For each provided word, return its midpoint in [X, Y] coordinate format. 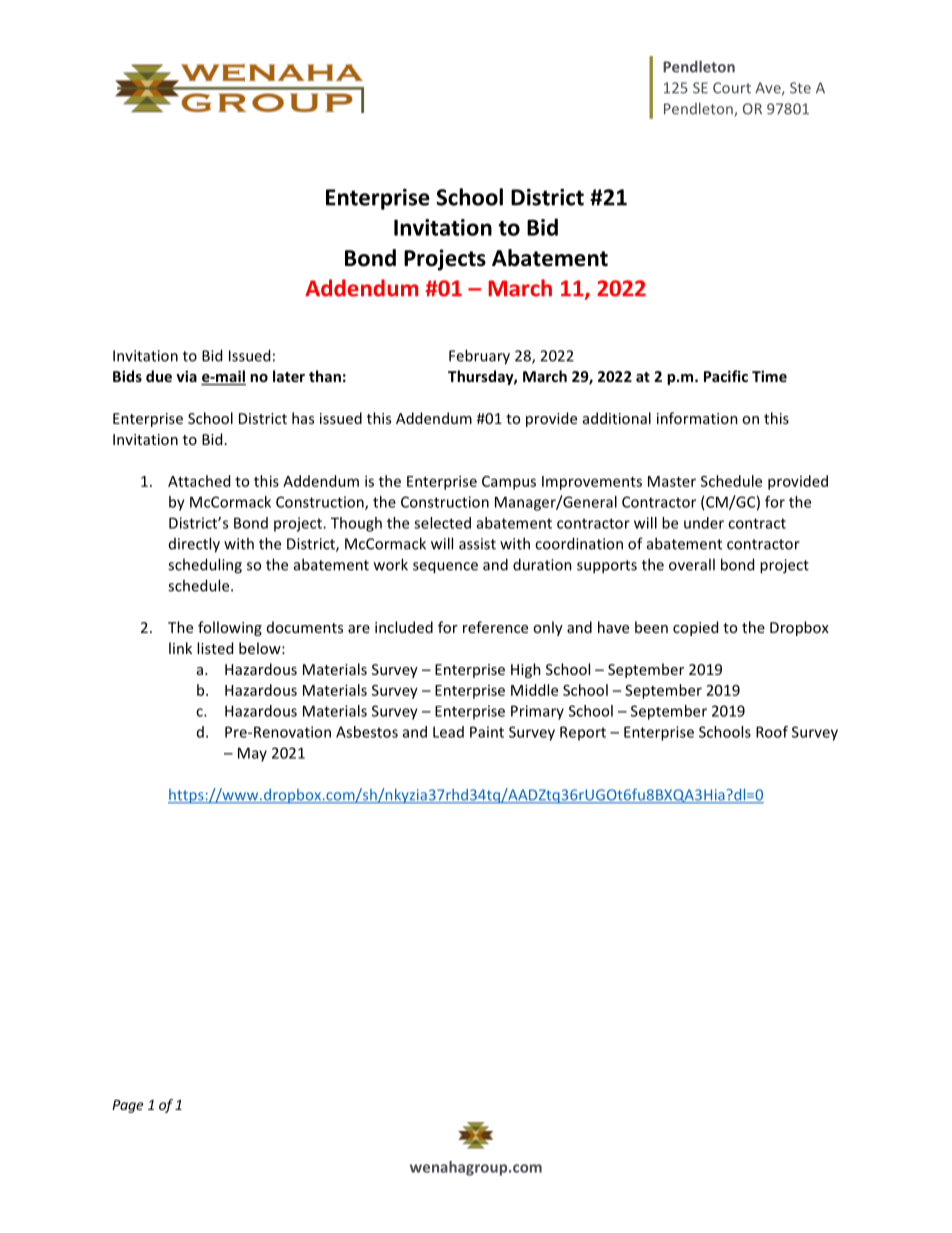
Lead [448, 732]
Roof [772, 732]
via [186, 376]
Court [732, 88]
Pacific [726, 376]
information [697, 418]
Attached [199, 481]
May [252, 754]
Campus [509, 483]
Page [127, 1106]
